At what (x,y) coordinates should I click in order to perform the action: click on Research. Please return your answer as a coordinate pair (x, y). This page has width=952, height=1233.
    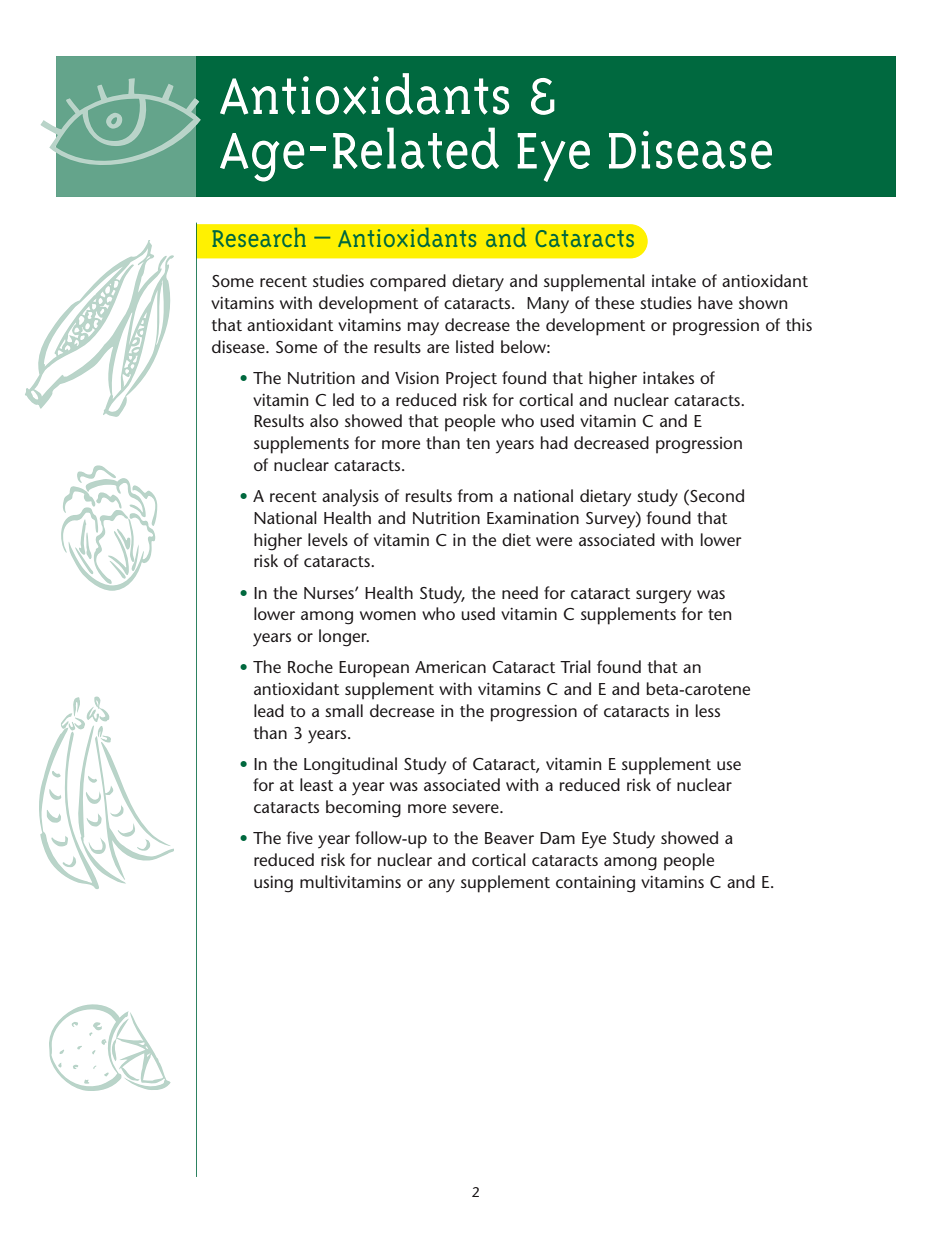
    Looking at the image, I should click on (259, 237).
